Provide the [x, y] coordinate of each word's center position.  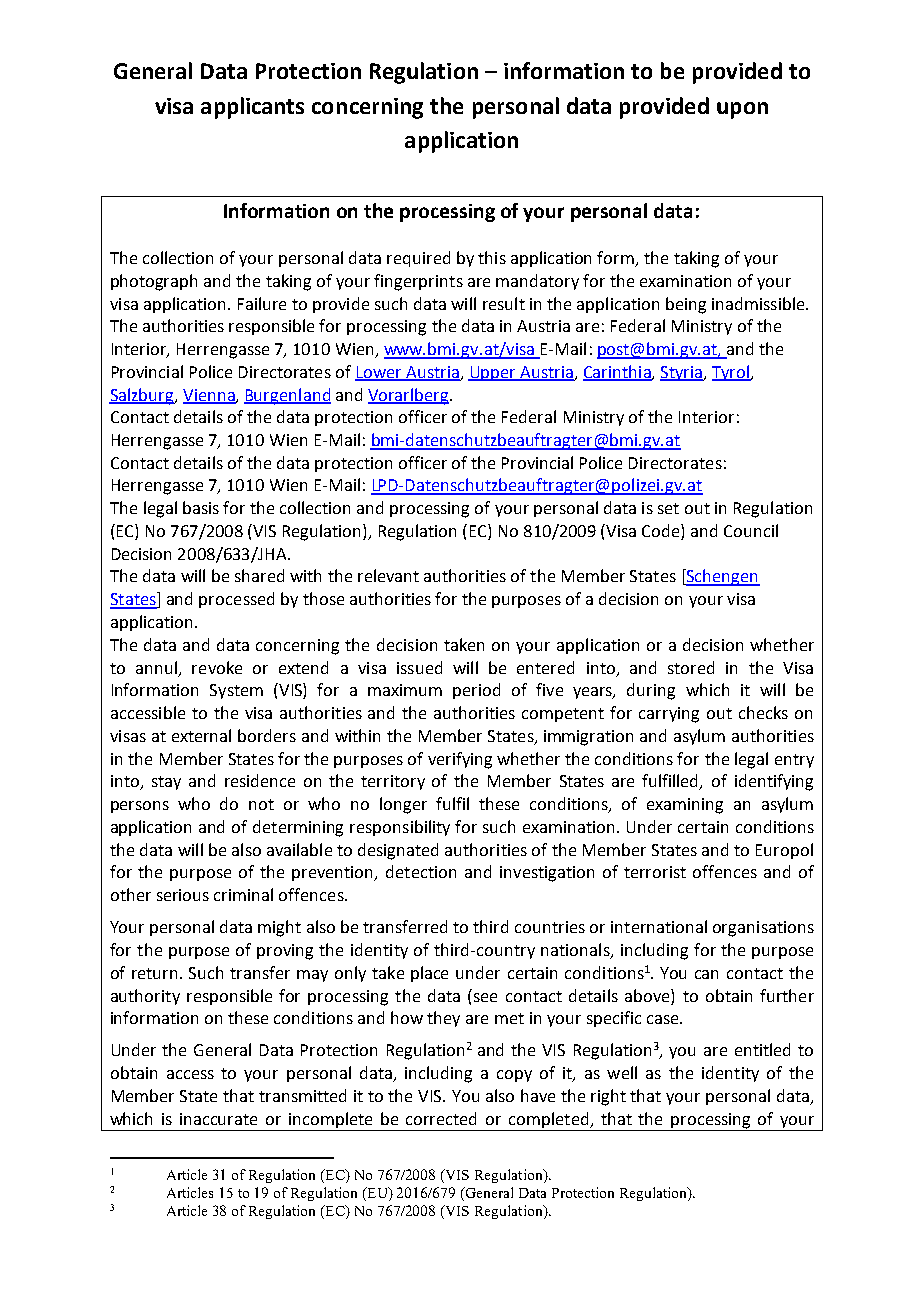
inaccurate [218, 1119]
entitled [762, 1049]
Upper [493, 373]
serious [183, 895]
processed [236, 600]
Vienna [210, 396]
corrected [441, 1118]
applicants [252, 108]
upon [742, 110]
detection [421, 871]
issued [419, 667]
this [492, 257]
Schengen [722, 577]
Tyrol [731, 373]
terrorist [655, 872]
